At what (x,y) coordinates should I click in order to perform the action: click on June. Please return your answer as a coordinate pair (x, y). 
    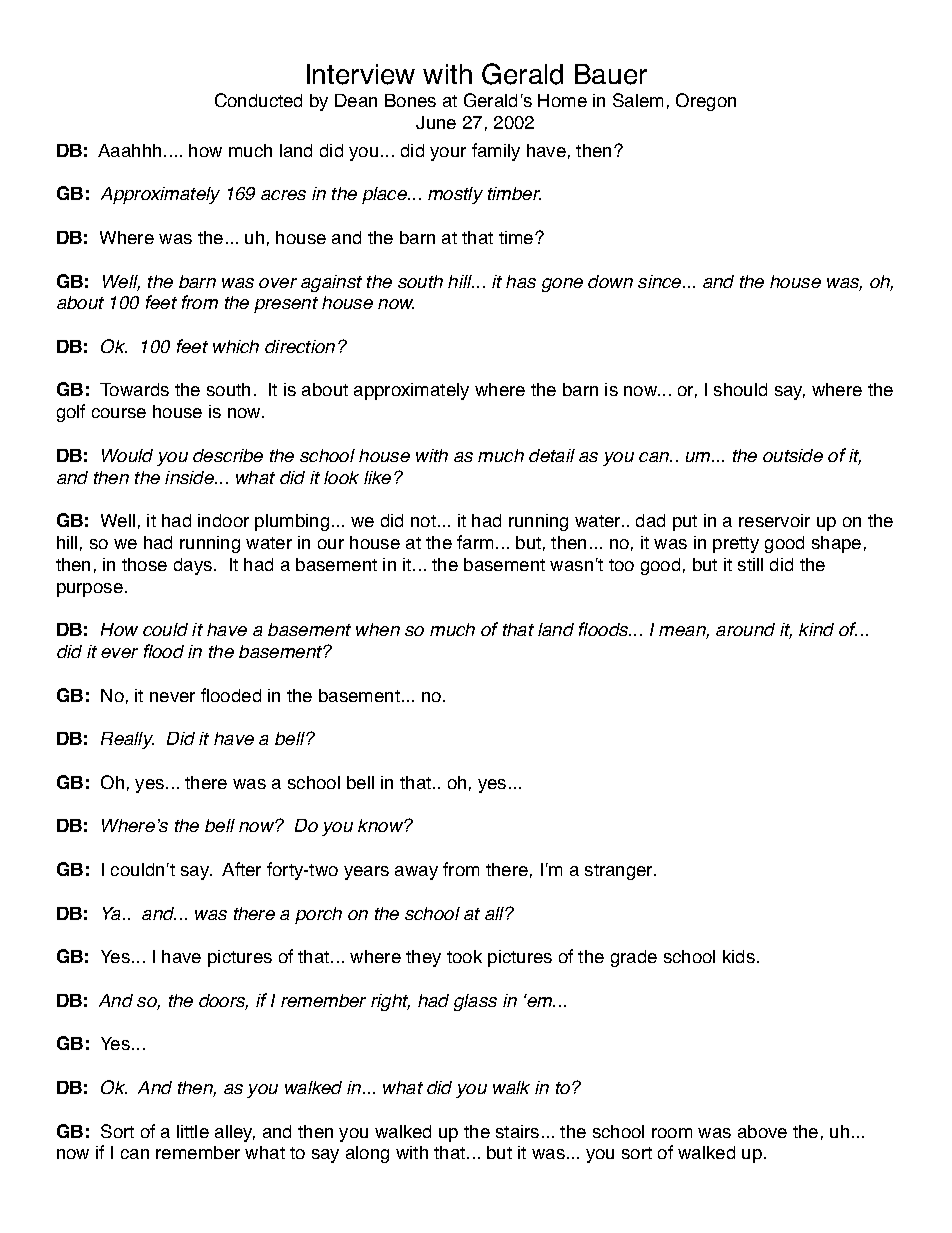
    Looking at the image, I should click on (436, 122).
